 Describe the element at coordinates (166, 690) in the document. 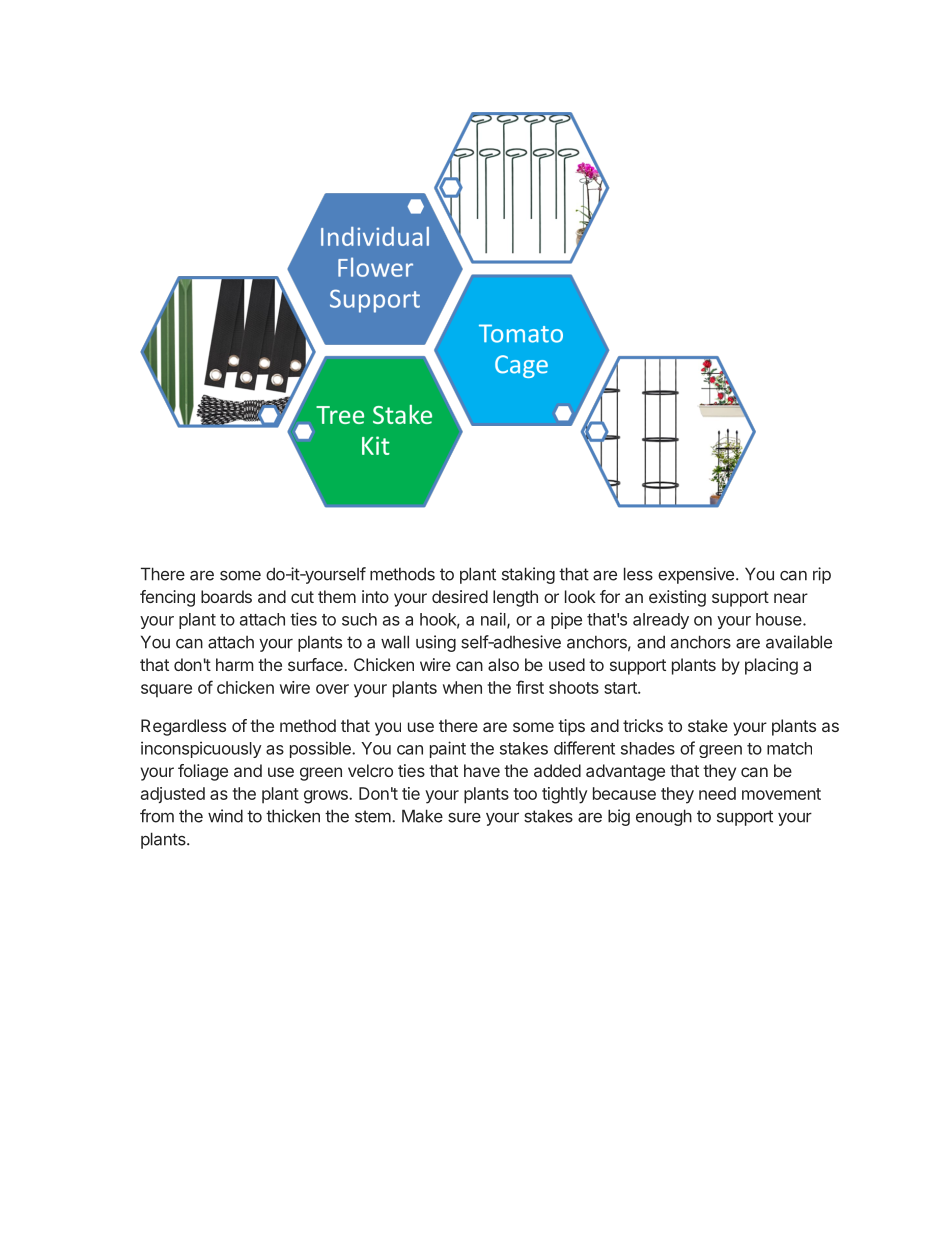

I see `square` at that location.
